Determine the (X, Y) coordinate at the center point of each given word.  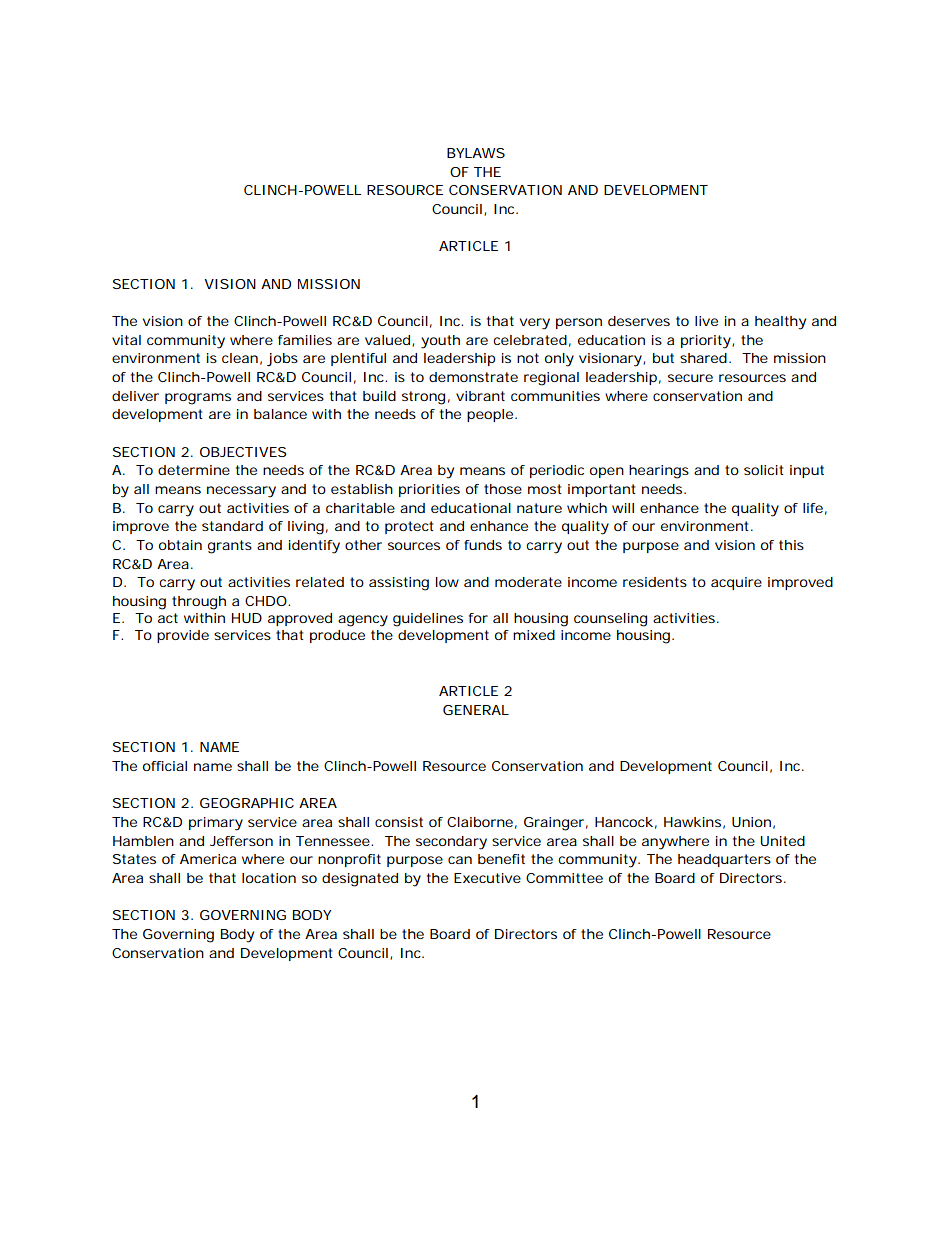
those (503, 489)
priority (706, 342)
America (208, 859)
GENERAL (476, 710)
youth (440, 342)
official (165, 766)
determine (194, 470)
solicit (764, 470)
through (199, 603)
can (460, 860)
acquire (736, 583)
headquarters (724, 860)
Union (751, 822)
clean (240, 358)
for (478, 618)
